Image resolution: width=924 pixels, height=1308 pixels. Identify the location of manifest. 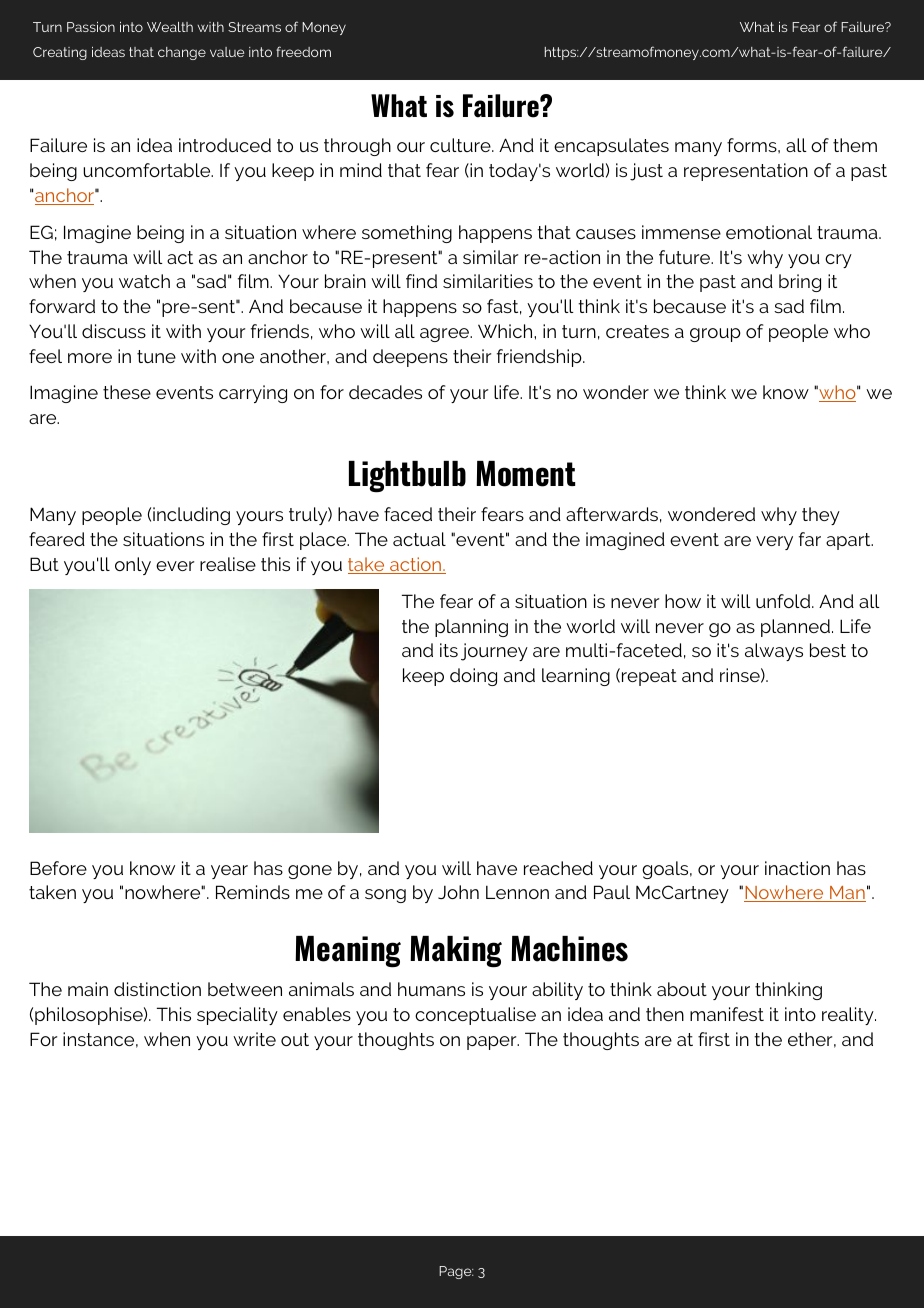
(727, 1014).
